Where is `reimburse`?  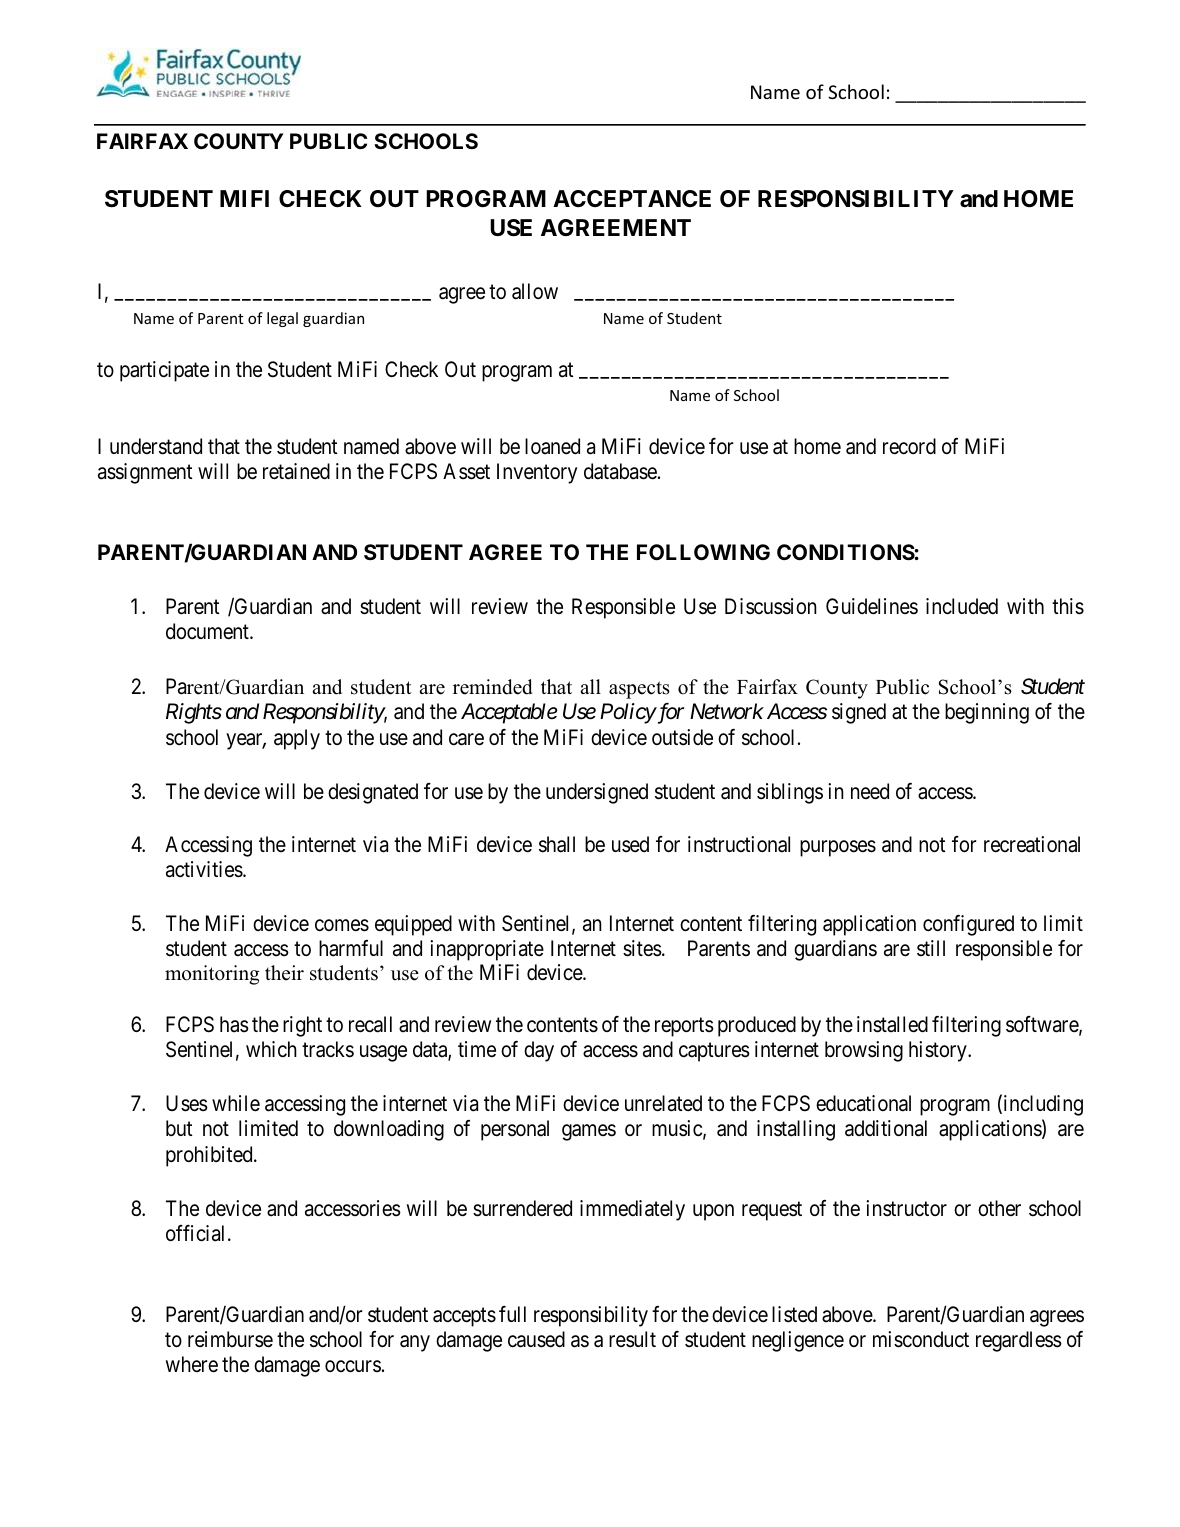
reimburse is located at coordinates (230, 1339).
